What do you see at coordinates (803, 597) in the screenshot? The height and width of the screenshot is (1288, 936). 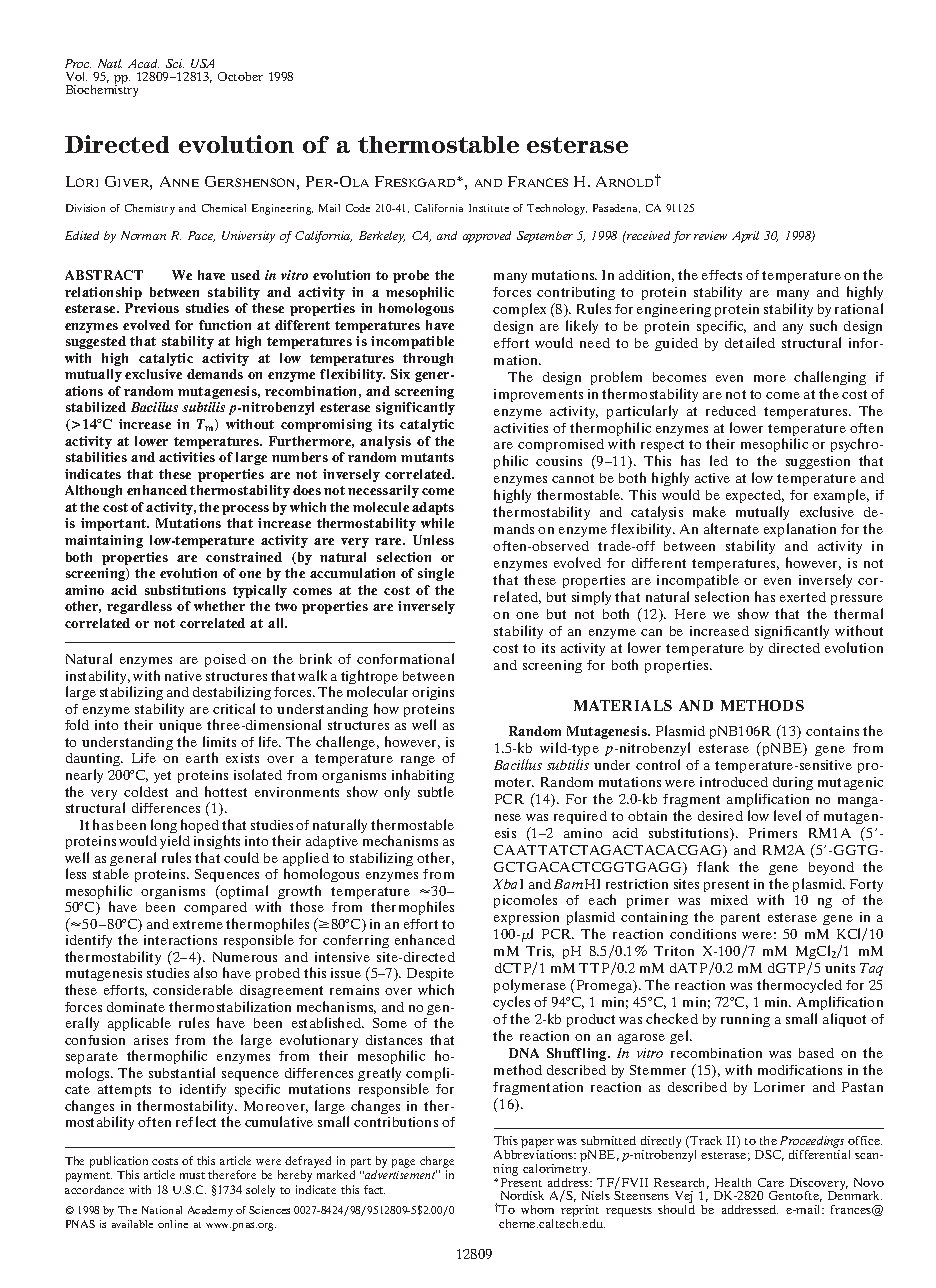 I see `exerted` at bounding box center [803, 597].
